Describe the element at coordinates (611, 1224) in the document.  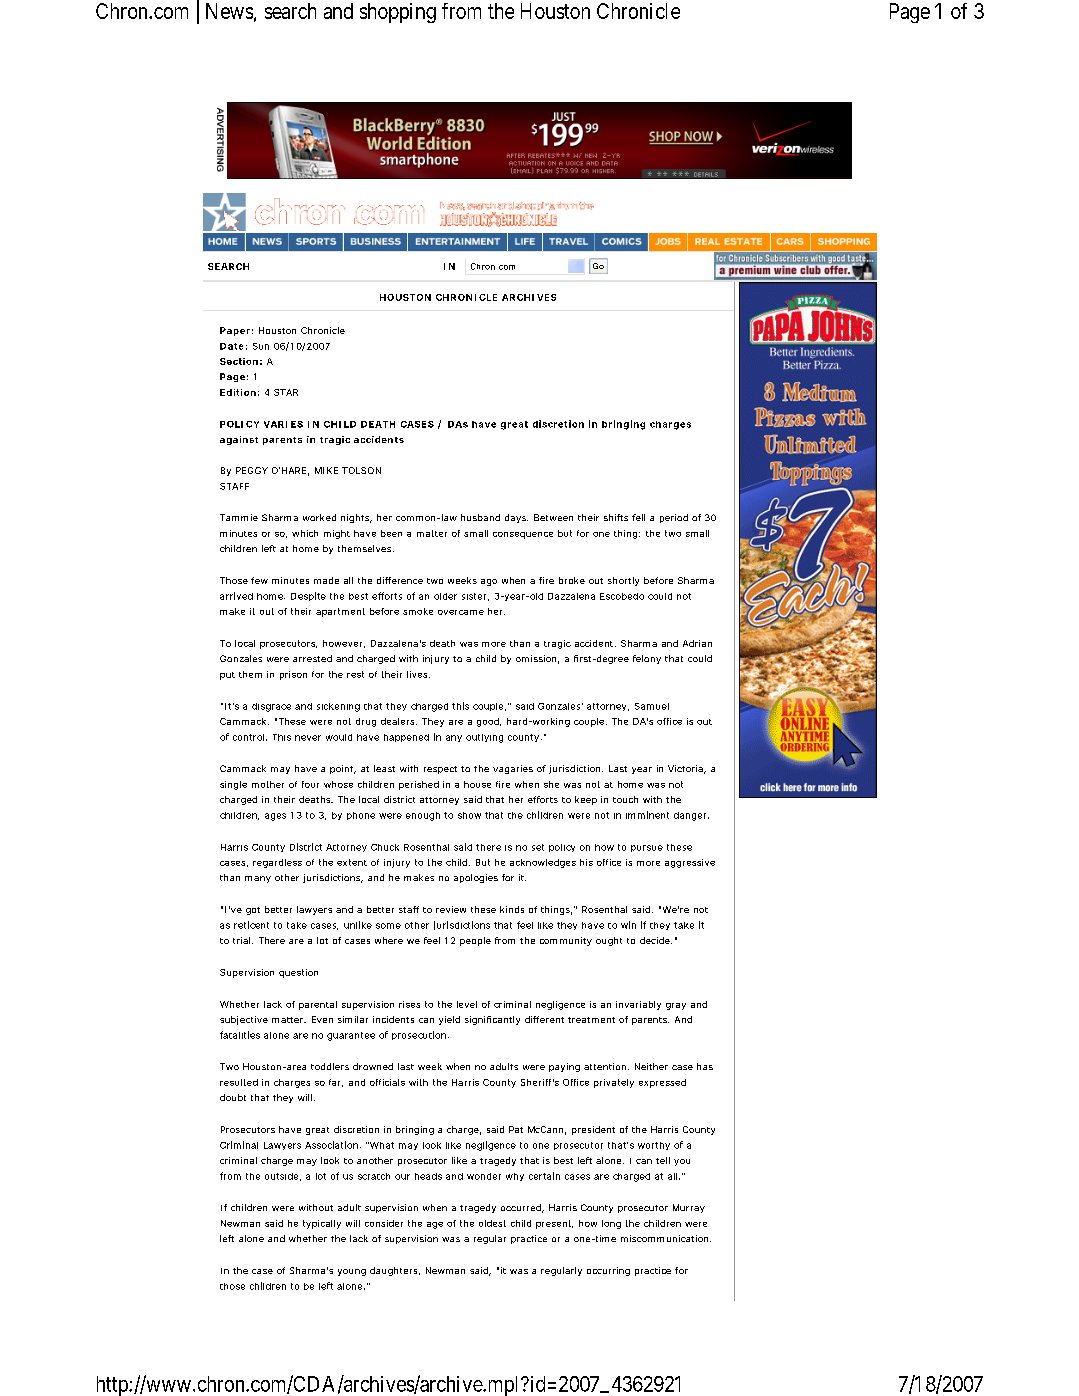
I see `long` at that location.
